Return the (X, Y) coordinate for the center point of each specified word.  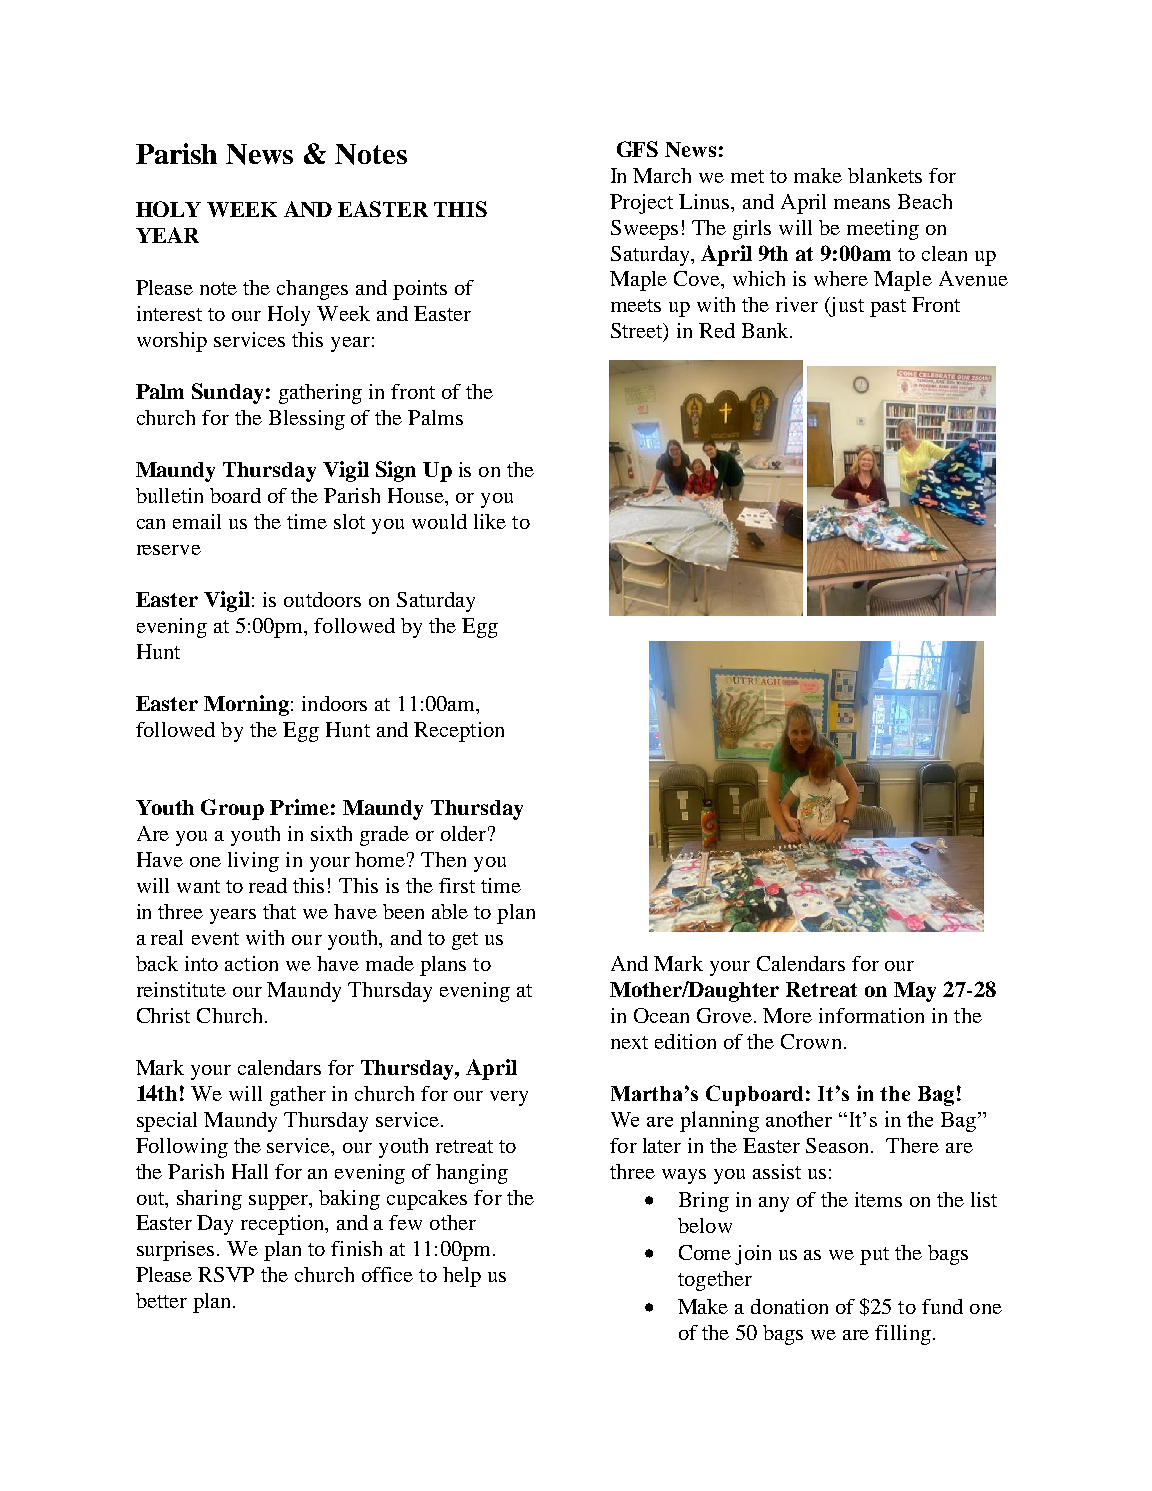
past (888, 308)
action (251, 963)
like (490, 521)
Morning (246, 705)
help (462, 1277)
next (629, 1042)
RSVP (226, 1274)
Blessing (307, 420)
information (871, 1015)
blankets (885, 175)
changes (312, 290)
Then (443, 859)
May (915, 992)
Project (641, 204)
